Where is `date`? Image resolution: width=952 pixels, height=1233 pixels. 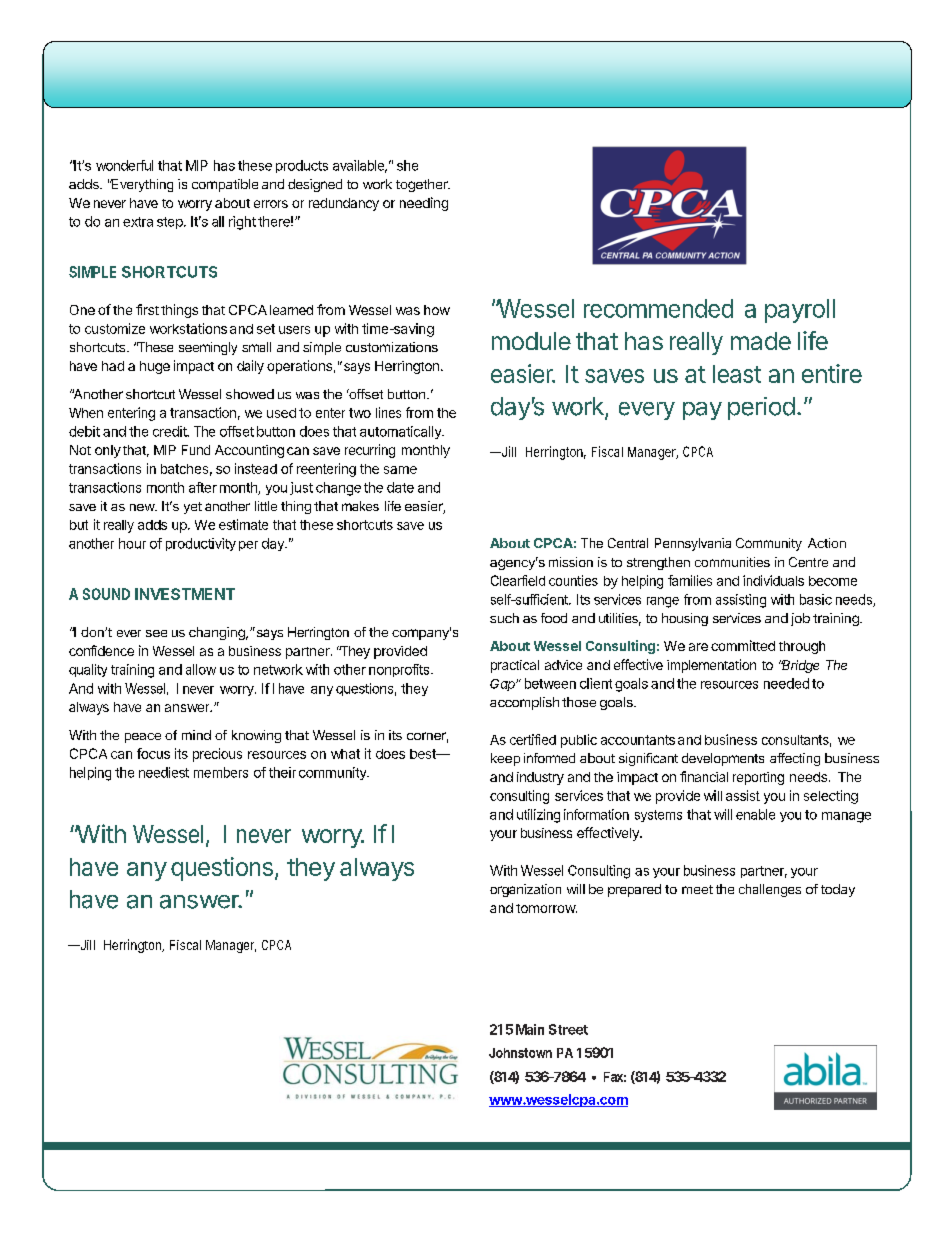
date is located at coordinates (400, 487).
